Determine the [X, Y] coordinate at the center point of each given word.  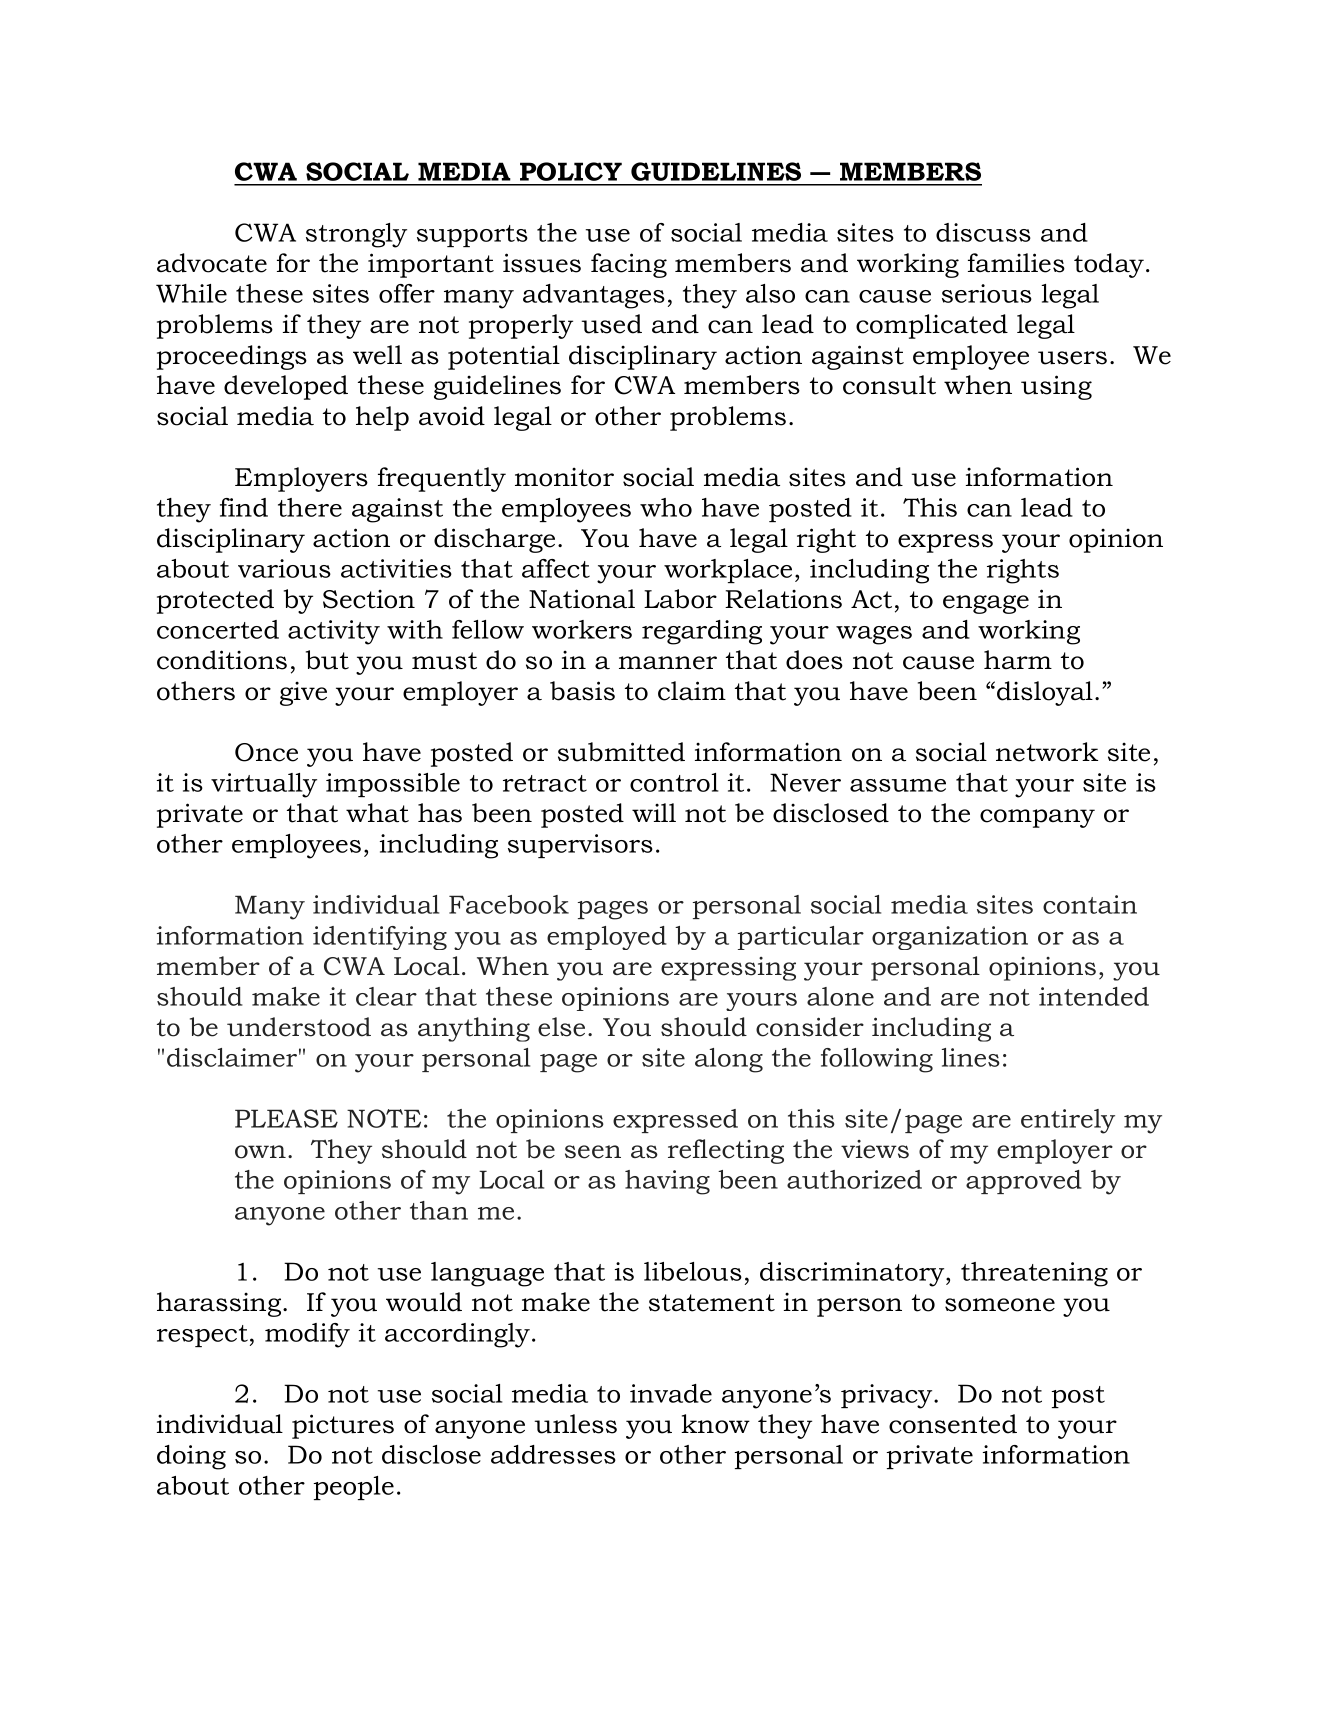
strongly [356, 235]
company [1037, 818]
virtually [264, 785]
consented [953, 1424]
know [715, 1424]
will [654, 812]
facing [629, 265]
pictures [343, 1426]
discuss [983, 232]
